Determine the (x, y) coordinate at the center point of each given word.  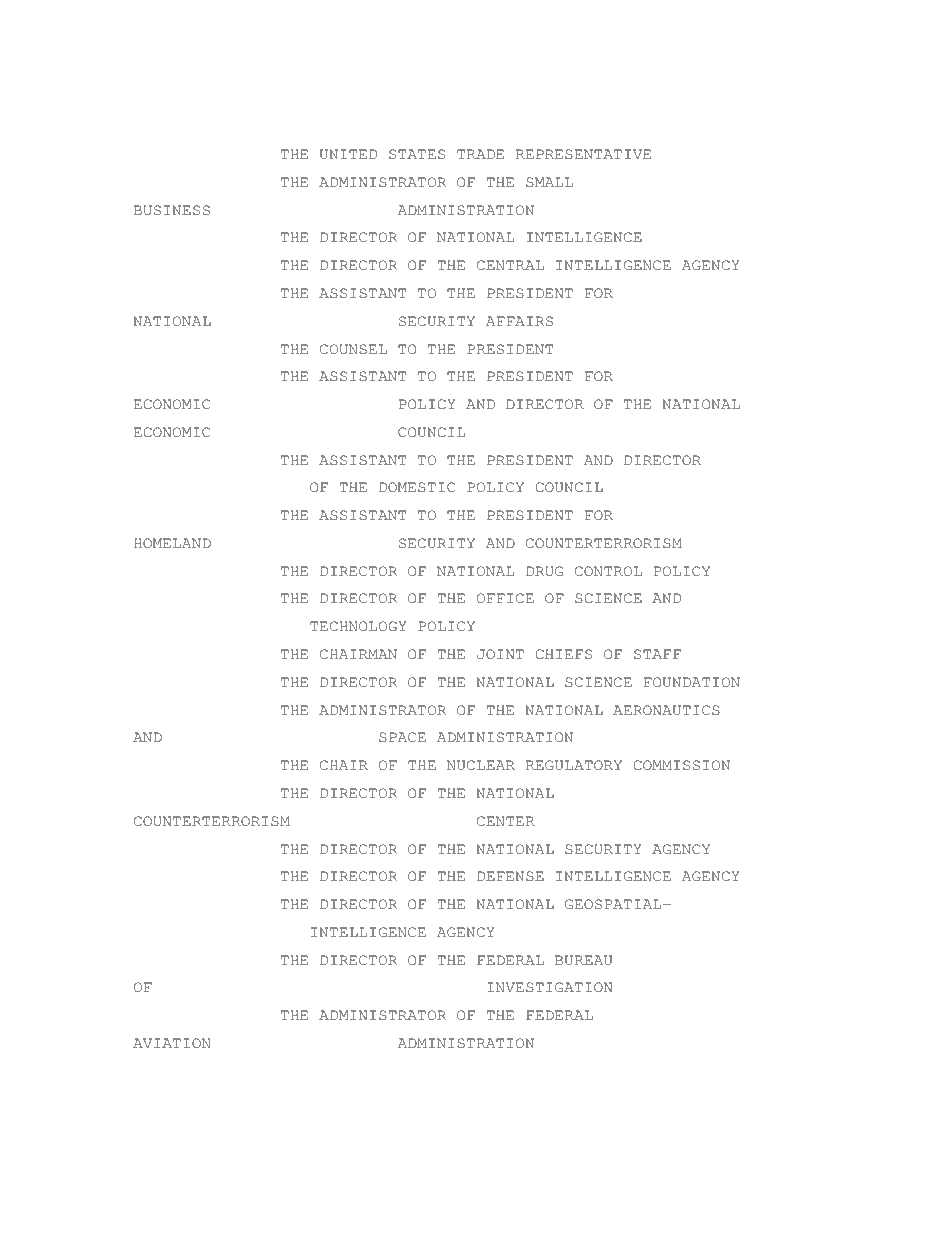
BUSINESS (172, 210)
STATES (417, 154)
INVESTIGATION (550, 987)
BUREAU (583, 960)
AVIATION (171, 1043)
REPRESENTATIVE (583, 154)
